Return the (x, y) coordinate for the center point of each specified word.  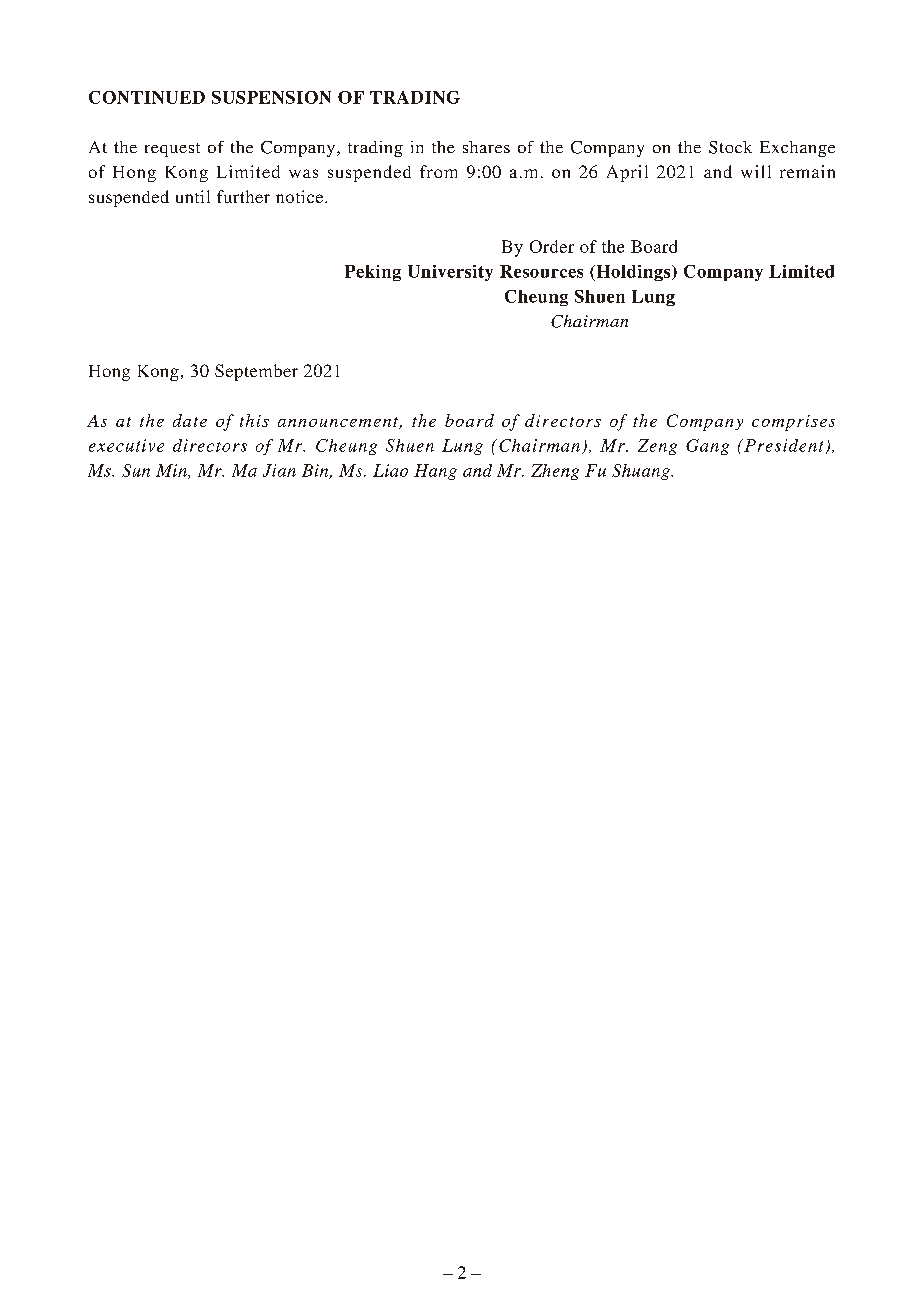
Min (172, 471)
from (438, 171)
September (256, 372)
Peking (373, 273)
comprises (793, 423)
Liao (390, 470)
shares (486, 147)
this (254, 420)
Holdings (633, 273)
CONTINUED (147, 97)
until (193, 196)
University (450, 273)
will (756, 171)
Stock (730, 147)
